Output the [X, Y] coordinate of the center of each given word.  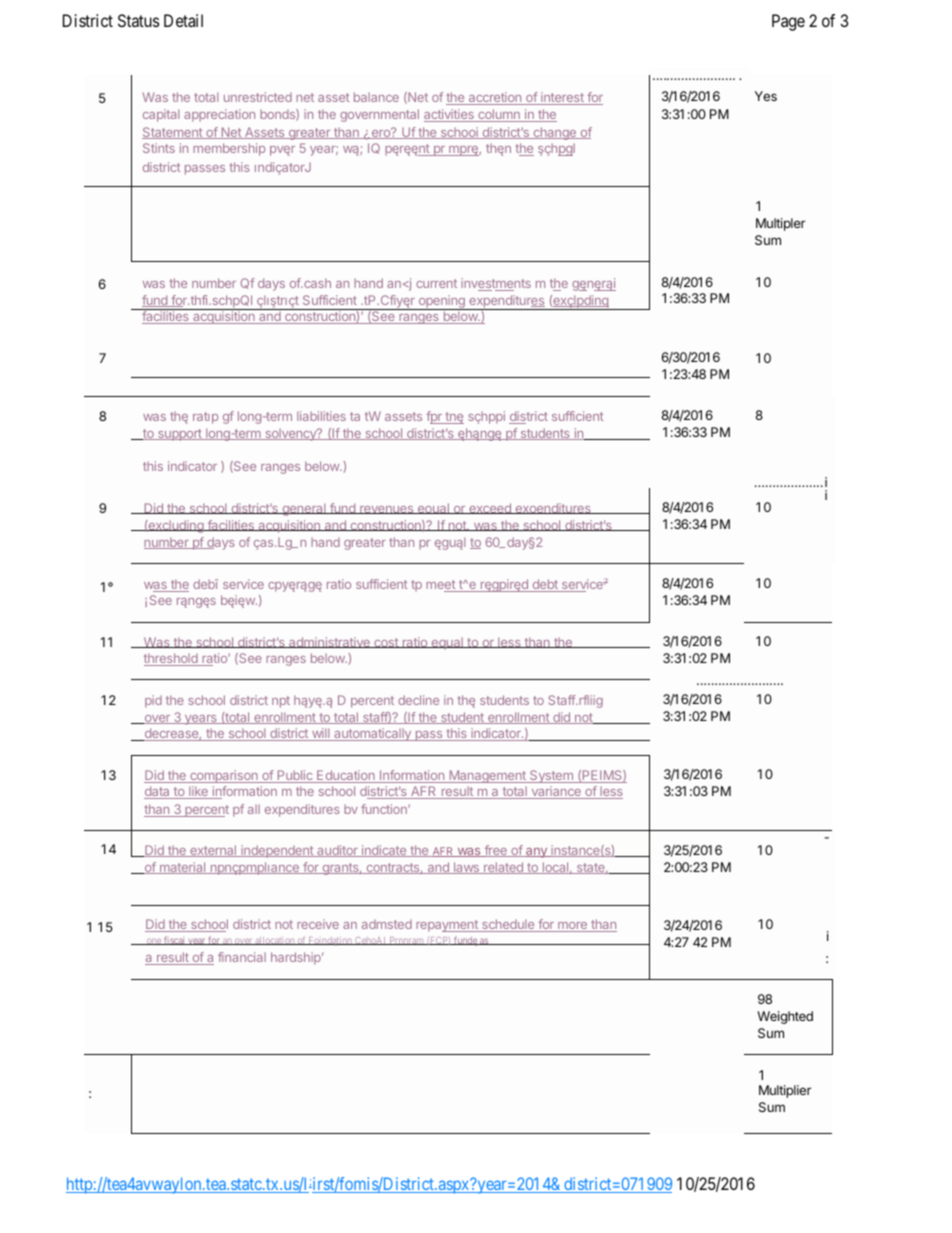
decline [418, 700]
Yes [766, 96]
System [551, 776]
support [180, 435]
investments [496, 284]
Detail [183, 20]
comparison [224, 776]
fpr [435, 417]
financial [242, 957]
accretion [495, 98]
